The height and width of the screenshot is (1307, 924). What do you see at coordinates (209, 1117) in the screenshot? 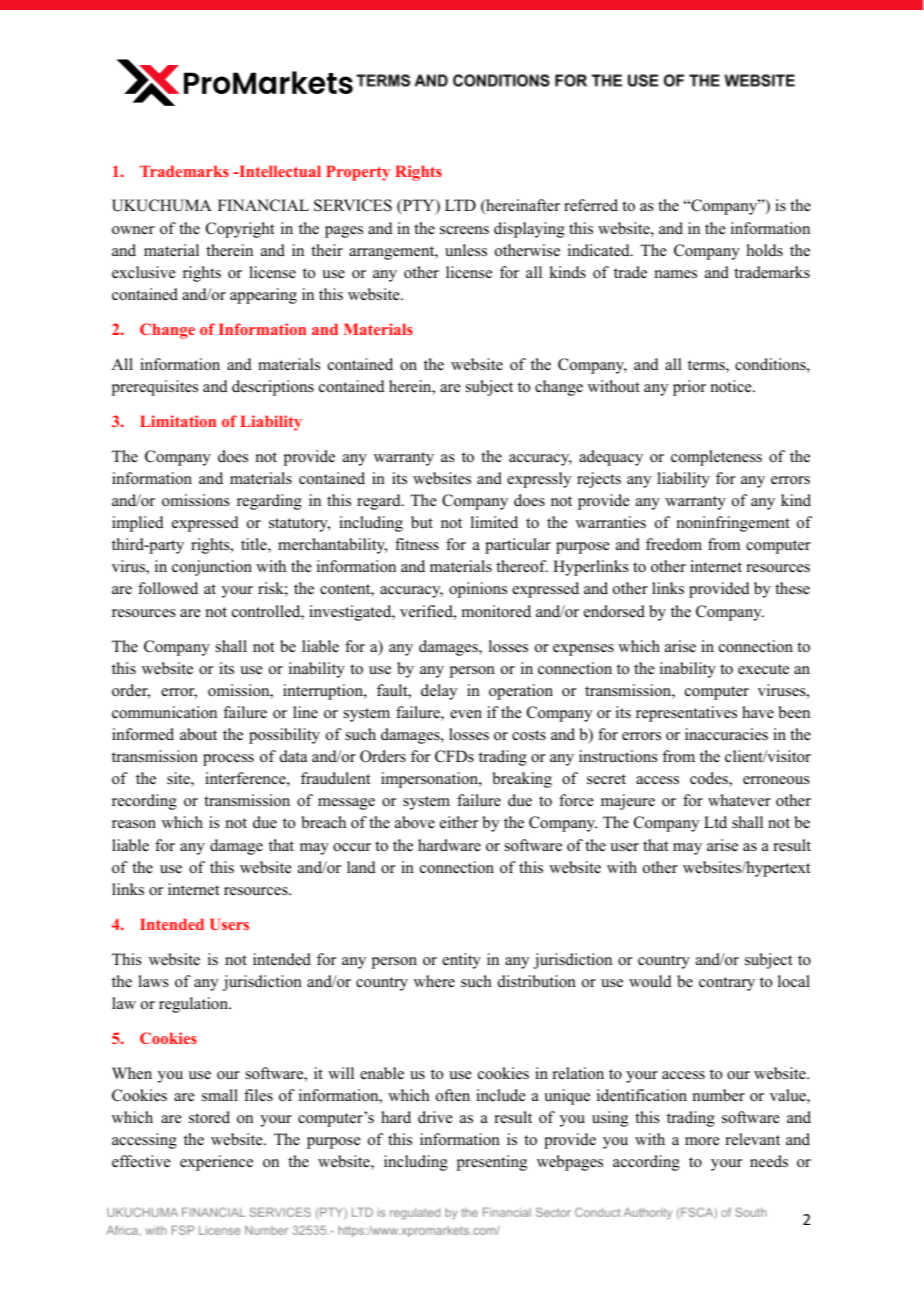
I see `stored` at bounding box center [209, 1117].
